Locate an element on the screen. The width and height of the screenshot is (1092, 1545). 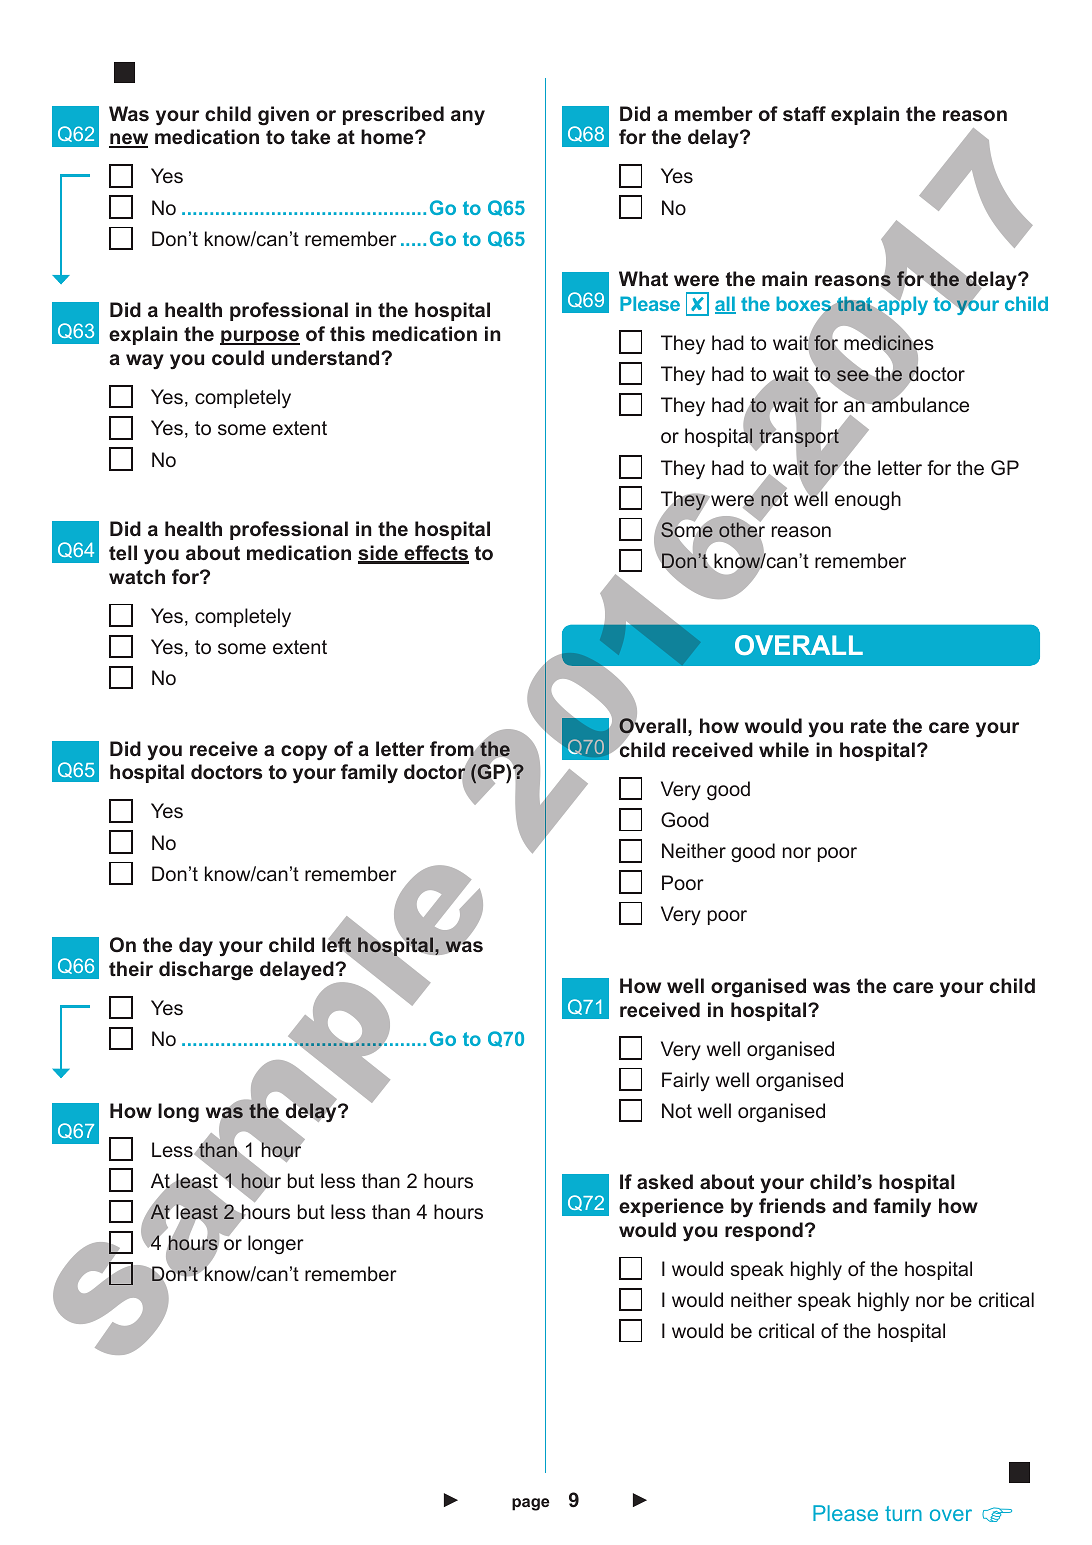
Fairly is located at coordinates (686, 1081).
